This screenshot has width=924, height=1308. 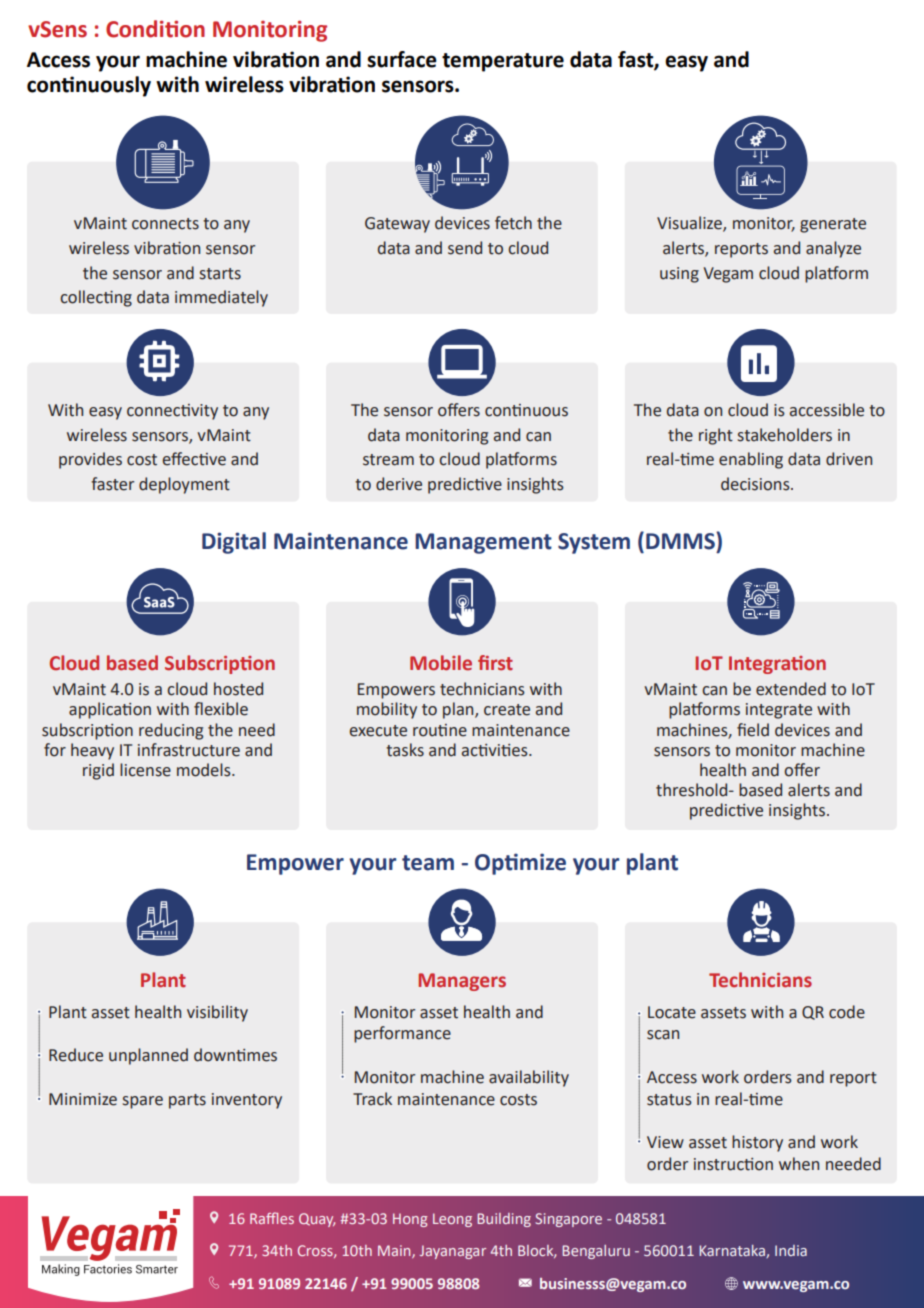 I want to click on temperature, so click(x=503, y=62).
